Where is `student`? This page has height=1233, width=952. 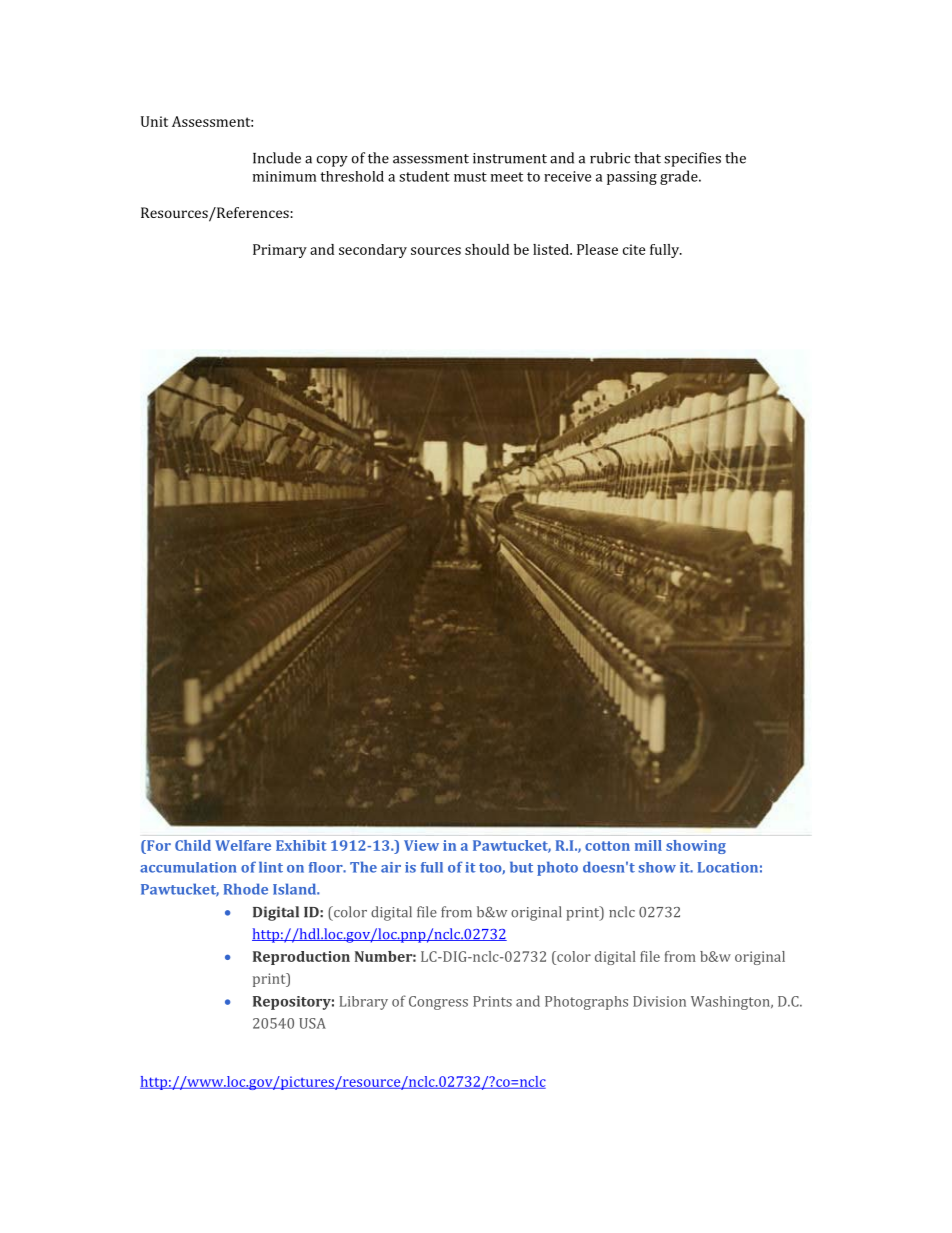
student is located at coordinates (424, 176).
